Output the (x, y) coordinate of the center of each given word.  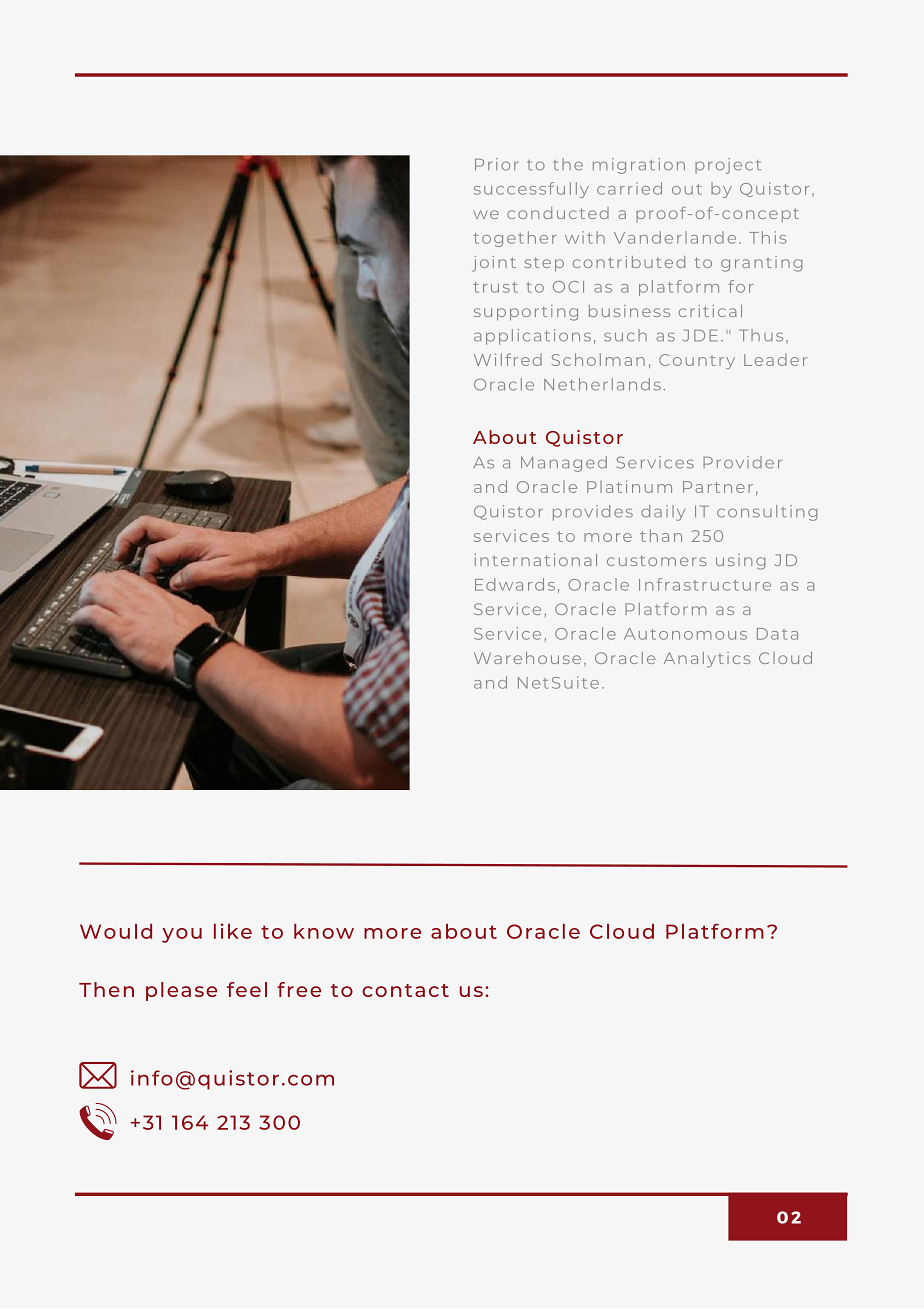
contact (405, 990)
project (728, 166)
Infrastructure (705, 584)
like (233, 931)
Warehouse (527, 658)
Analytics (707, 660)
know (324, 931)
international (536, 560)
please (181, 991)
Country (697, 361)
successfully (531, 190)
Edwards (515, 584)
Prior (496, 164)
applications (532, 337)
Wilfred (508, 359)
